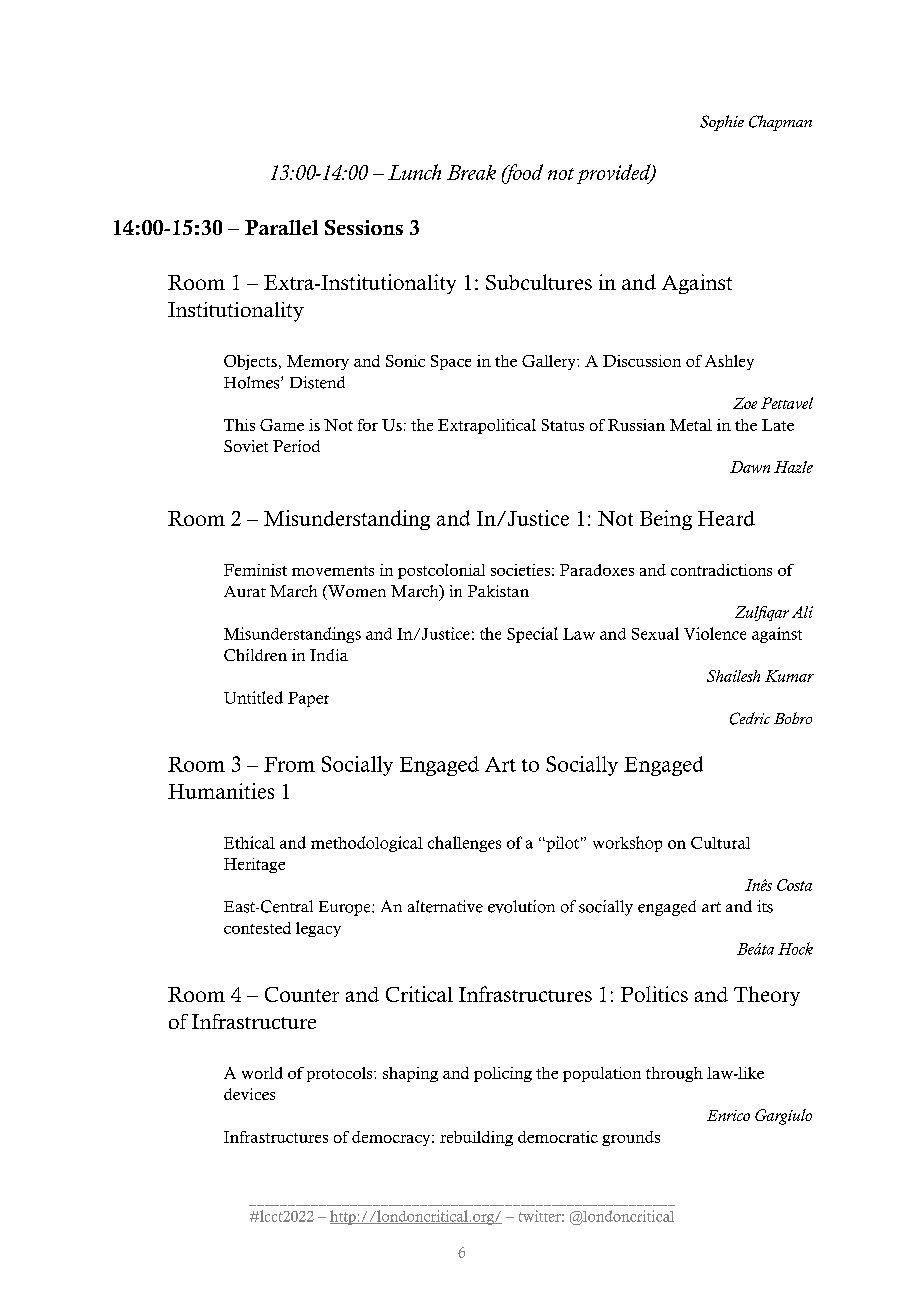 The height and width of the image is (1308, 924). I want to click on evolution, so click(521, 906).
